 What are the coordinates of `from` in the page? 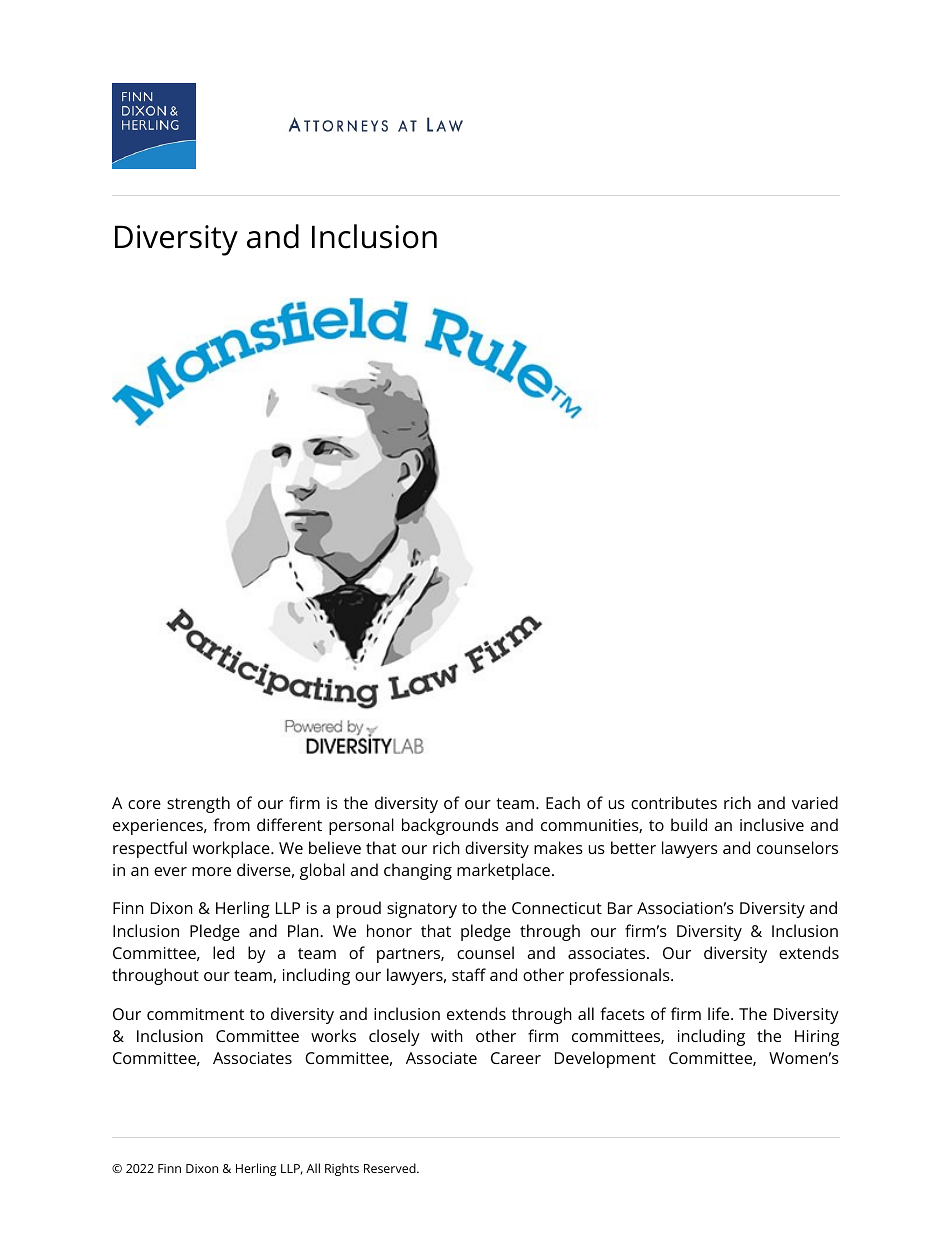 It's located at (231, 824).
